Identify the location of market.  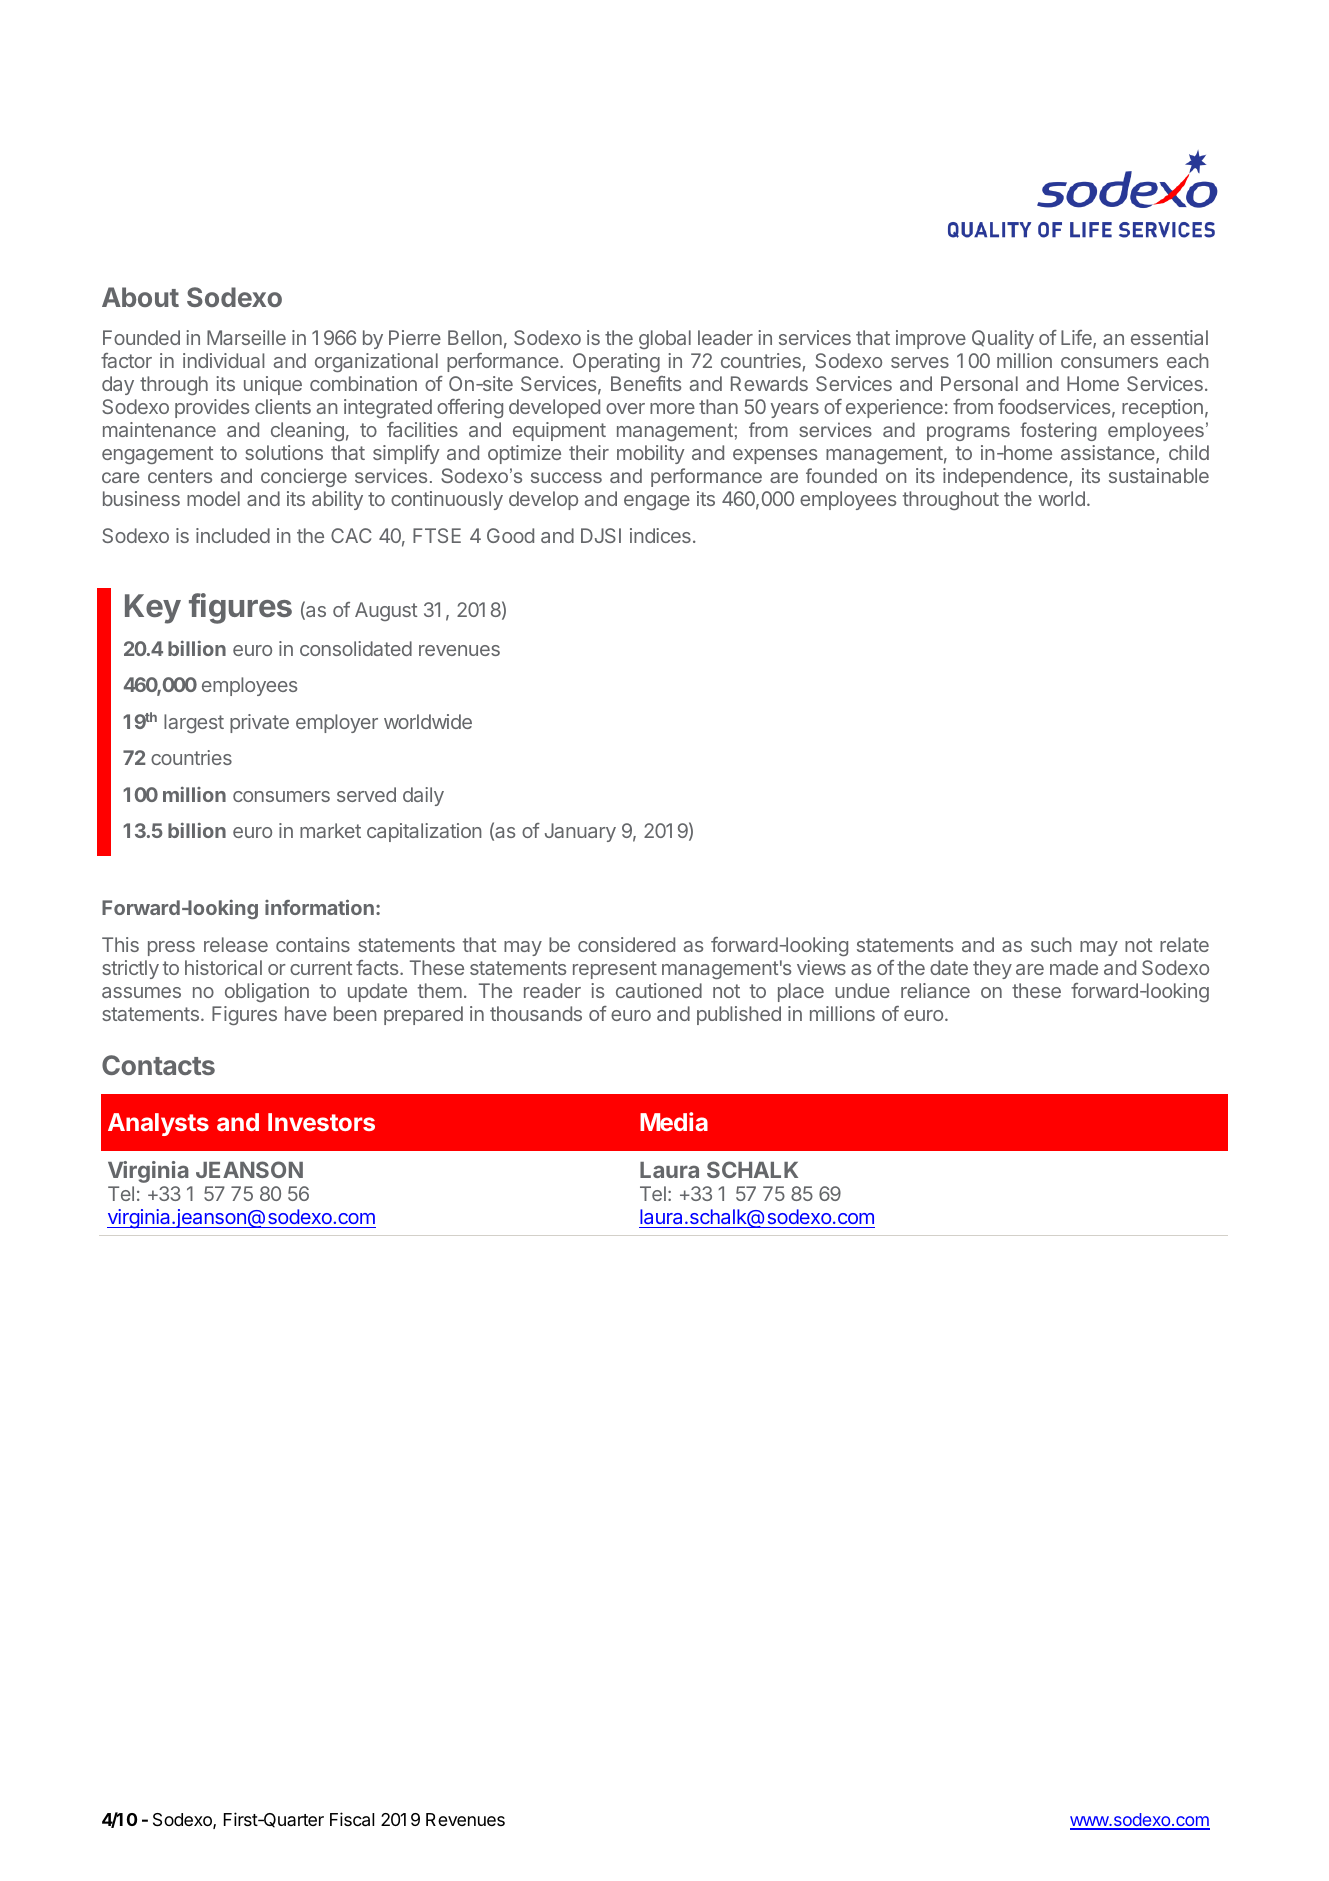
(330, 830).
